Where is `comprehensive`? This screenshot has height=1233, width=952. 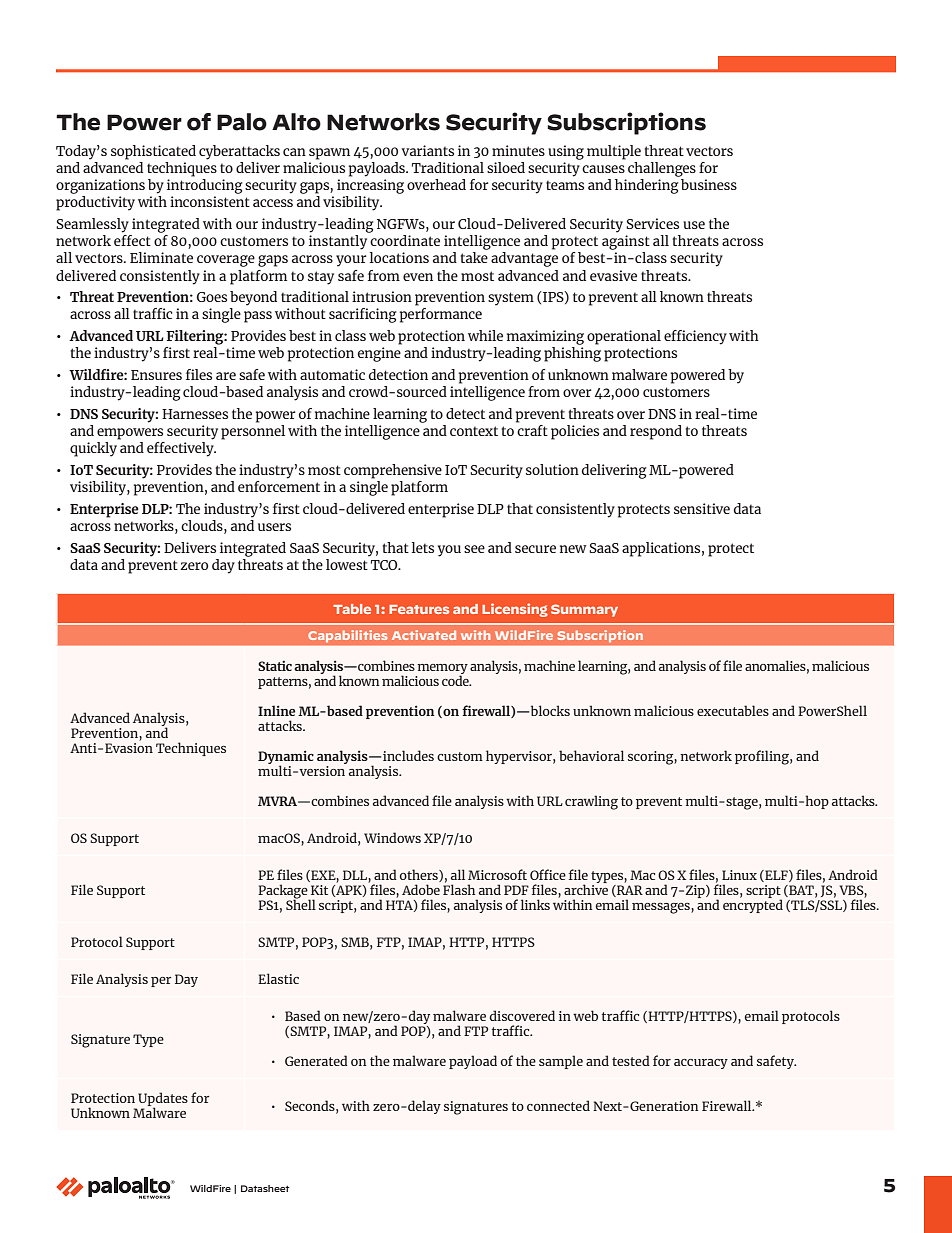 comprehensive is located at coordinates (393, 471).
